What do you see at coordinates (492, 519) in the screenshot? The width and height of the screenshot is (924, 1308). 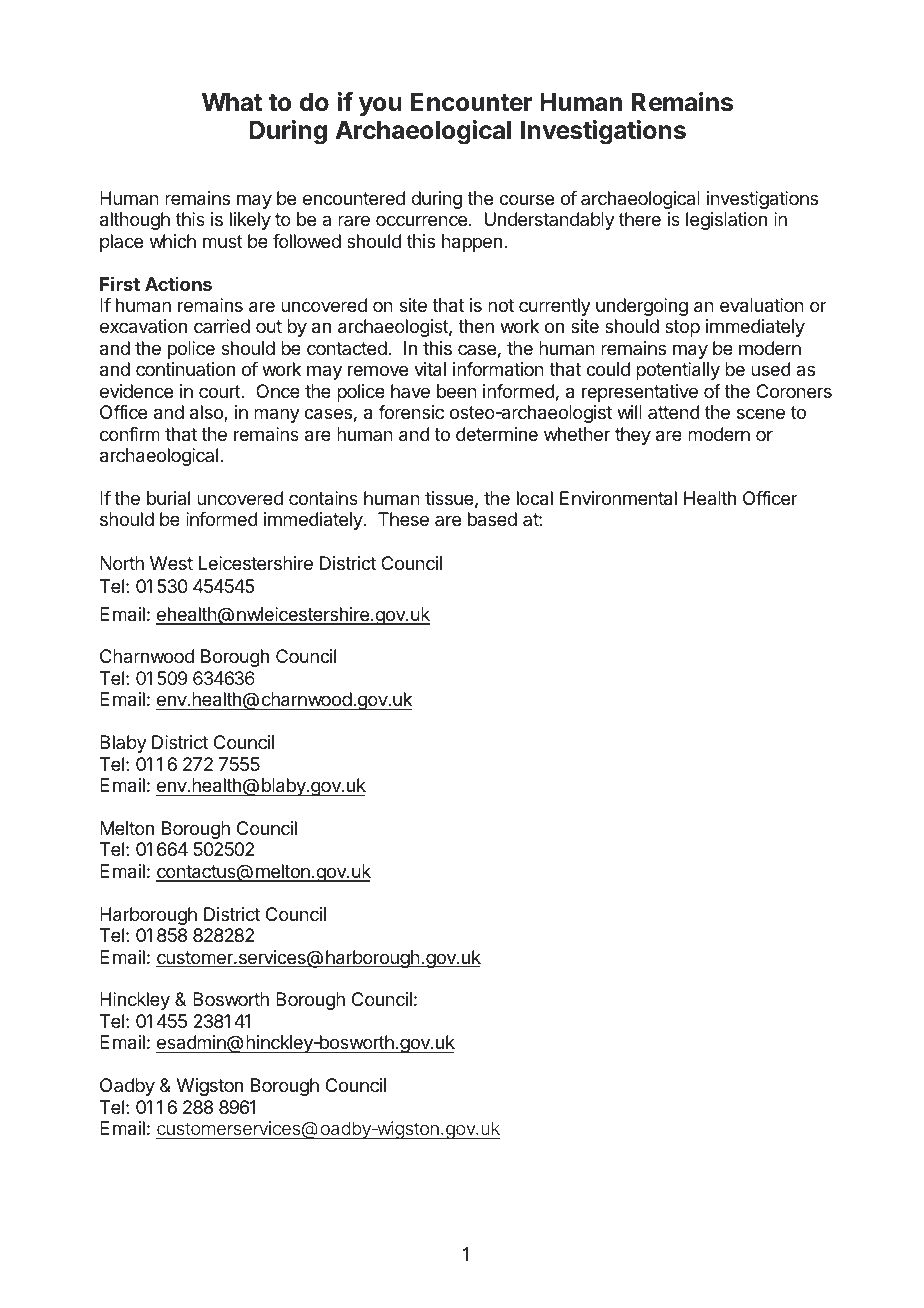 I see `based` at bounding box center [492, 519].
